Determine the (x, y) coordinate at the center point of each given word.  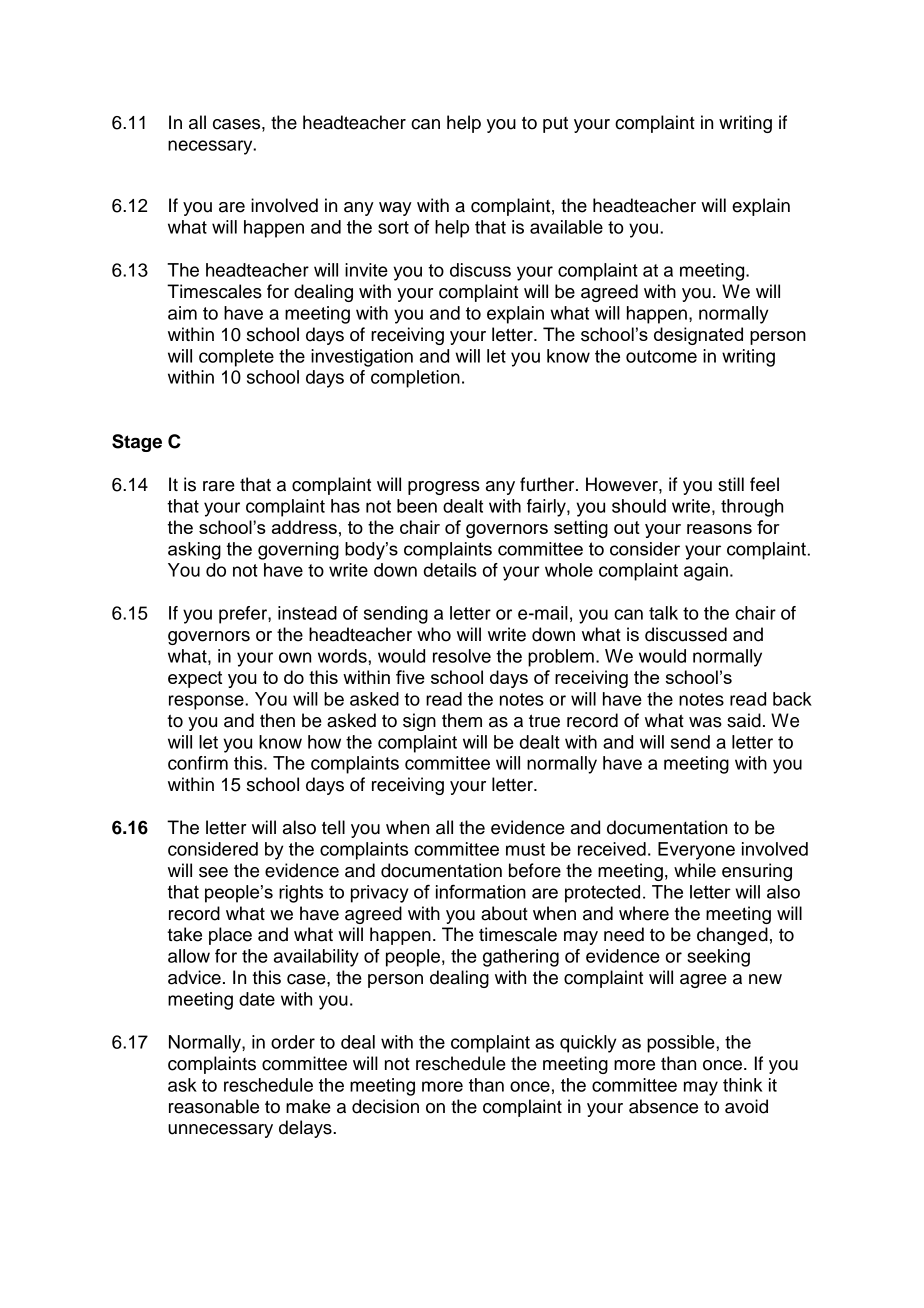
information (481, 892)
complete (236, 358)
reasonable (214, 1106)
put (555, 125)
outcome (661, 356)
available (566, 227)
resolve (462, 656)
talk (663, 613)
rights (301, 894)
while (695, 870)
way (395, 209)
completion (415, 379)
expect (195, 679)
